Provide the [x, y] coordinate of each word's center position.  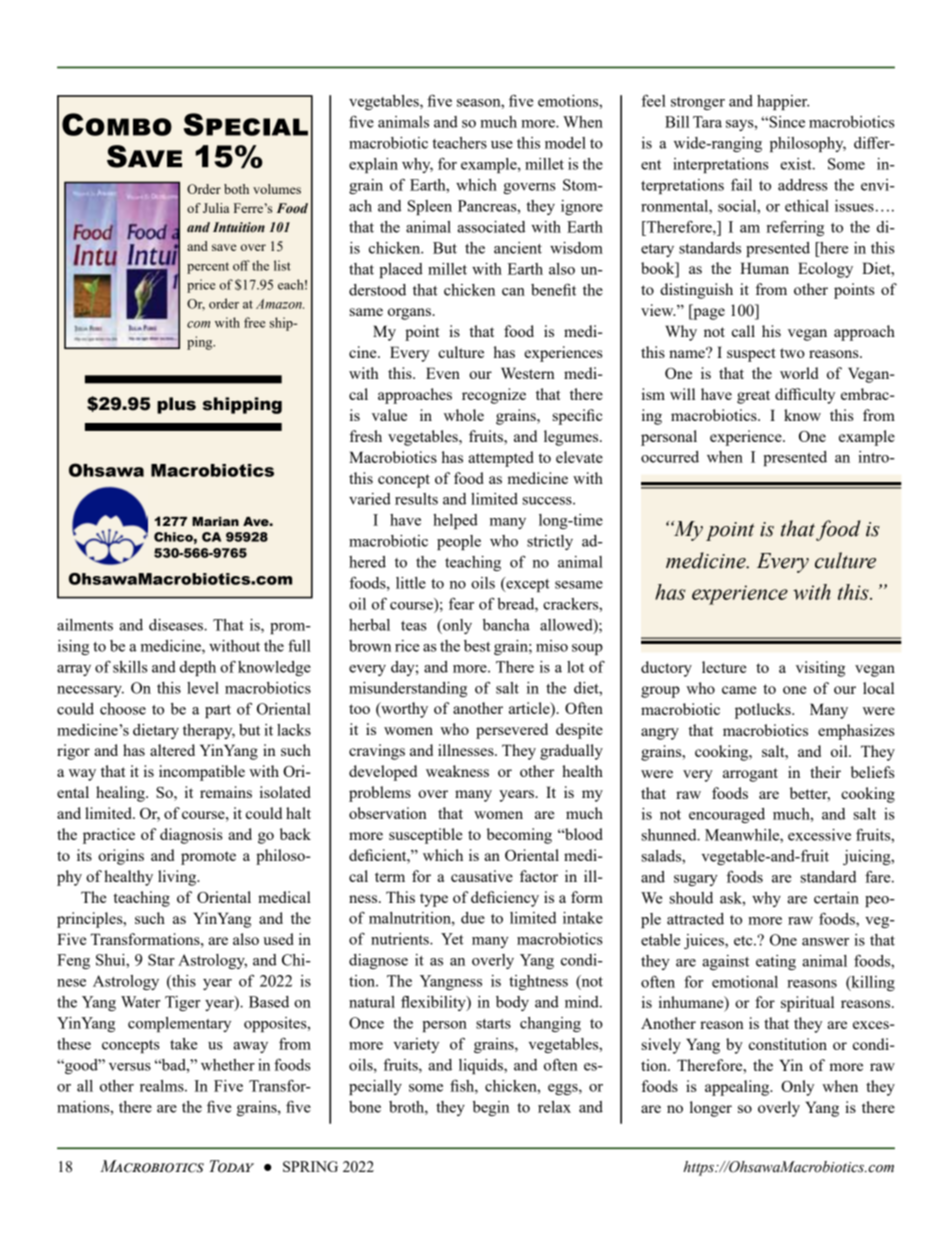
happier [783, 102]
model [565, 143]
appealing [738, 1088]
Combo [117, 124]
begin [491, 1108]
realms [163, 1086]
